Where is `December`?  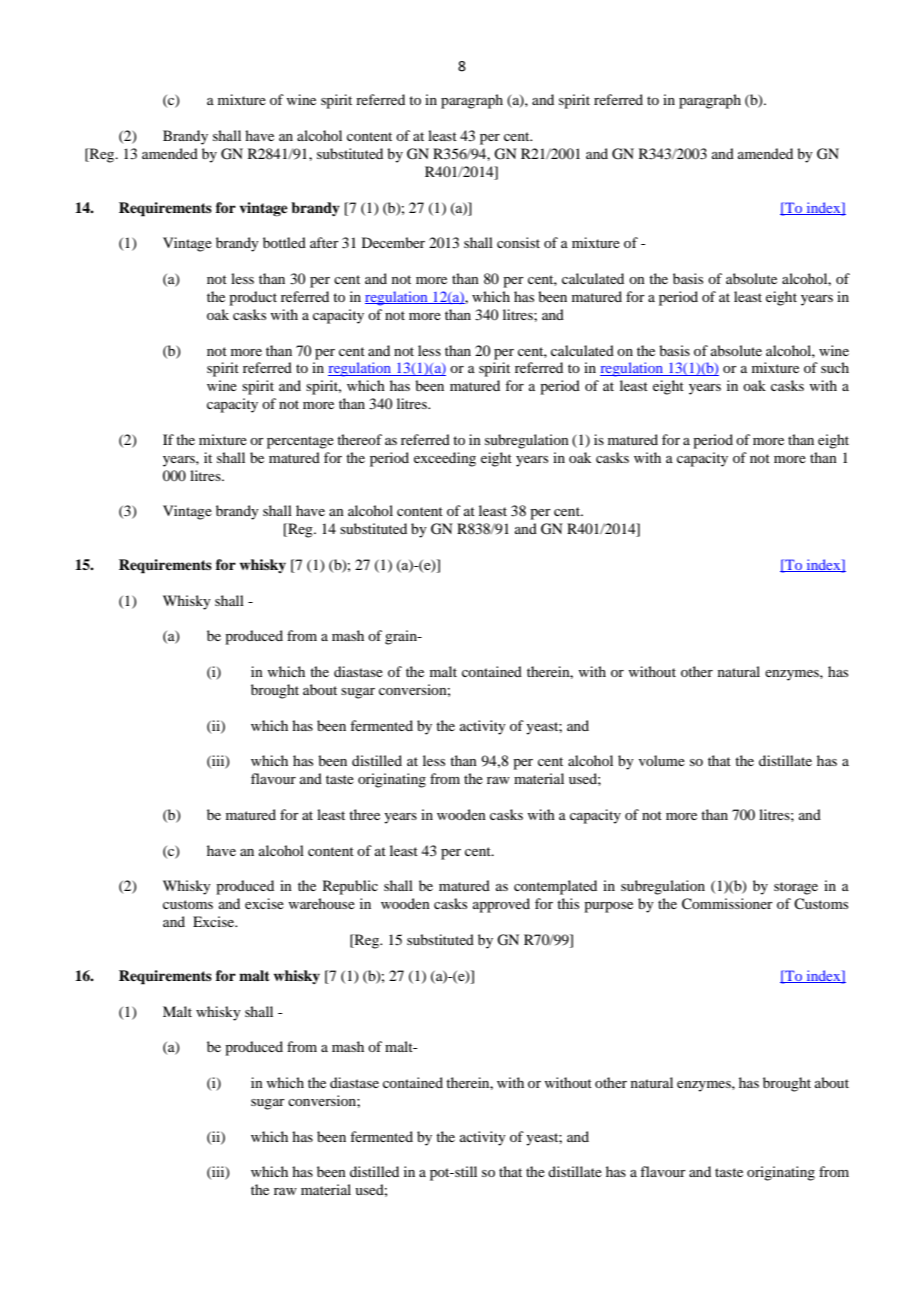
December is located at coordinates (393, 242).
